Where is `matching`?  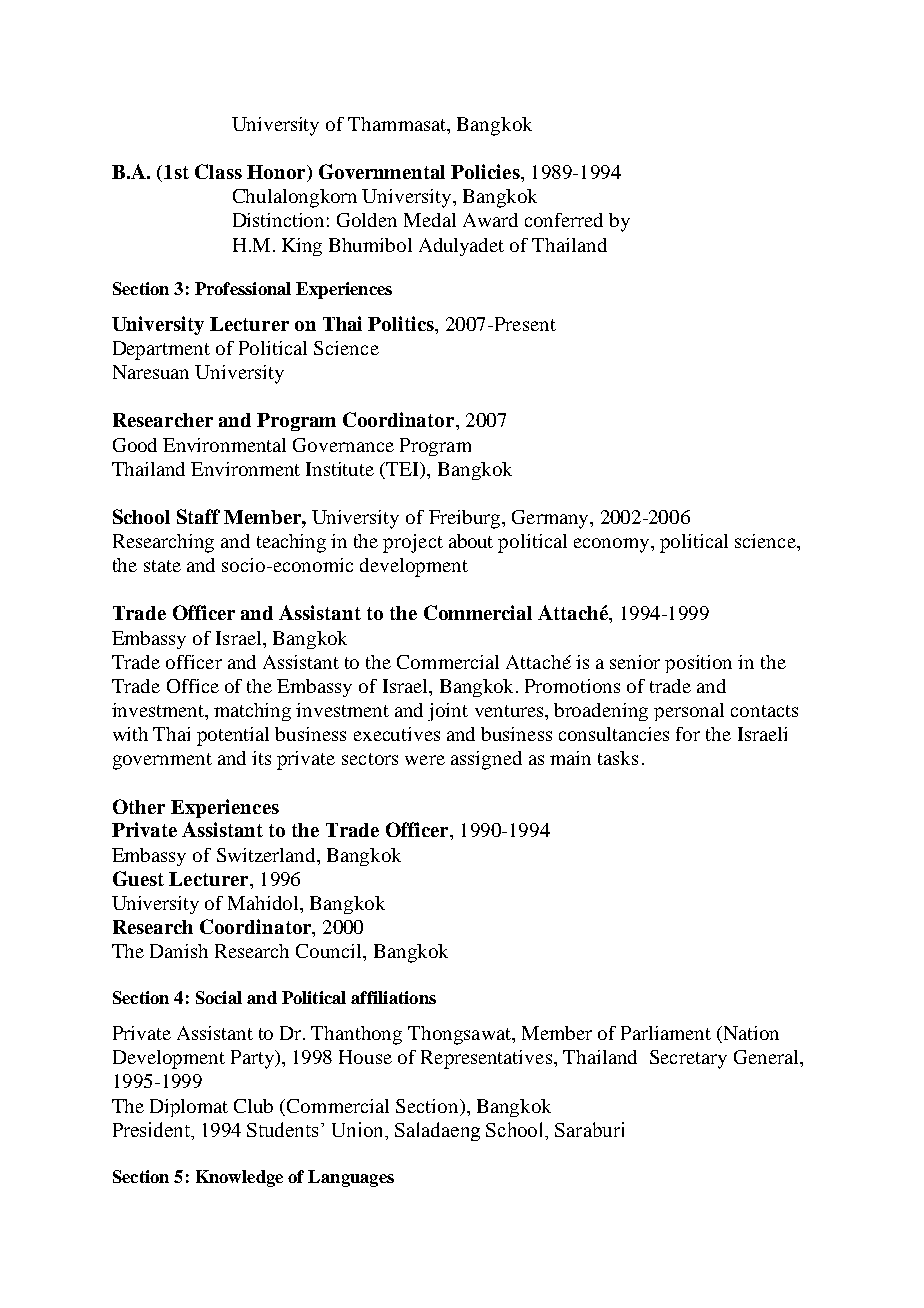
matching is located at coordinates (252, 712).
